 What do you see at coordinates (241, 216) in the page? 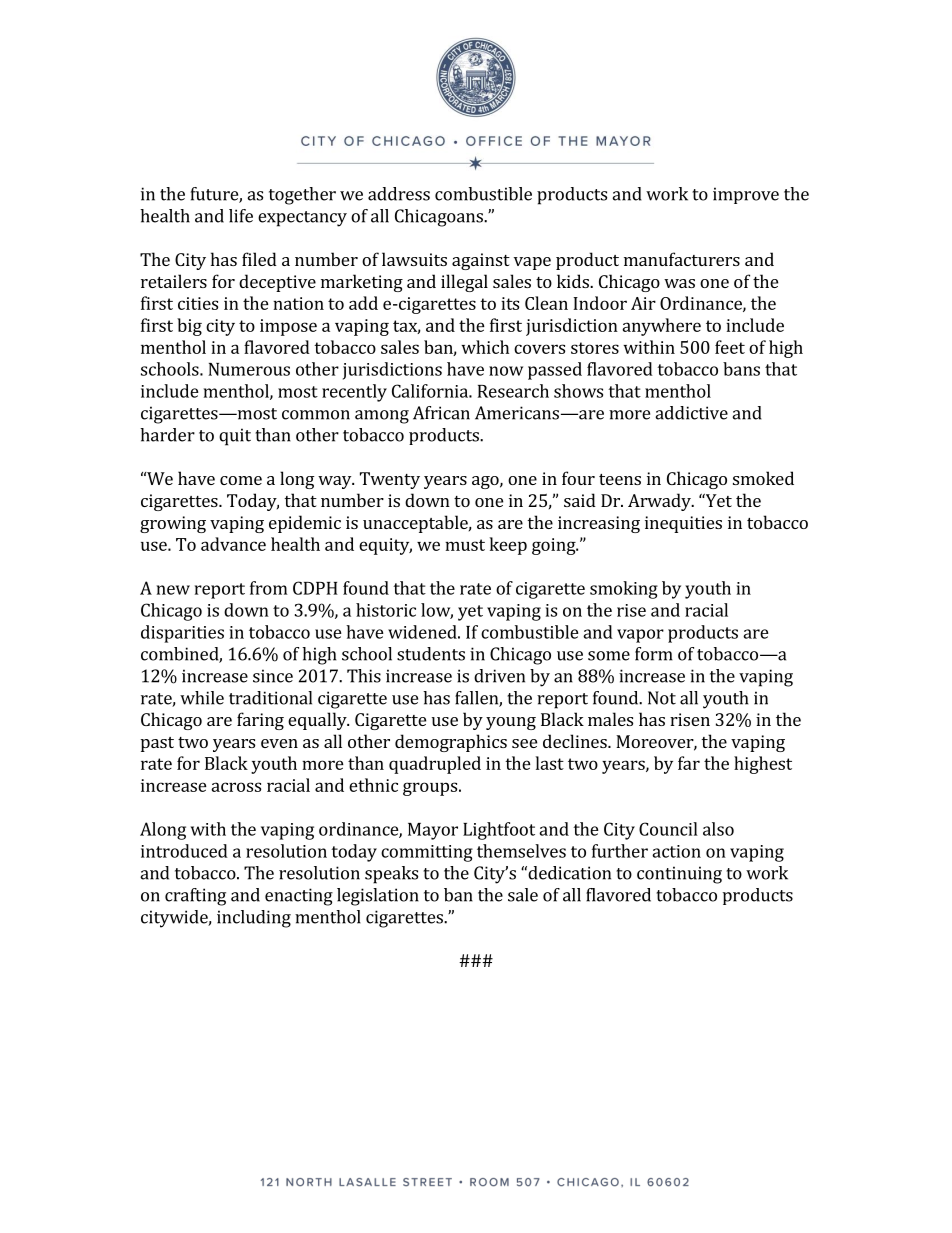
I see `life` at bounding box center [241, 216].
